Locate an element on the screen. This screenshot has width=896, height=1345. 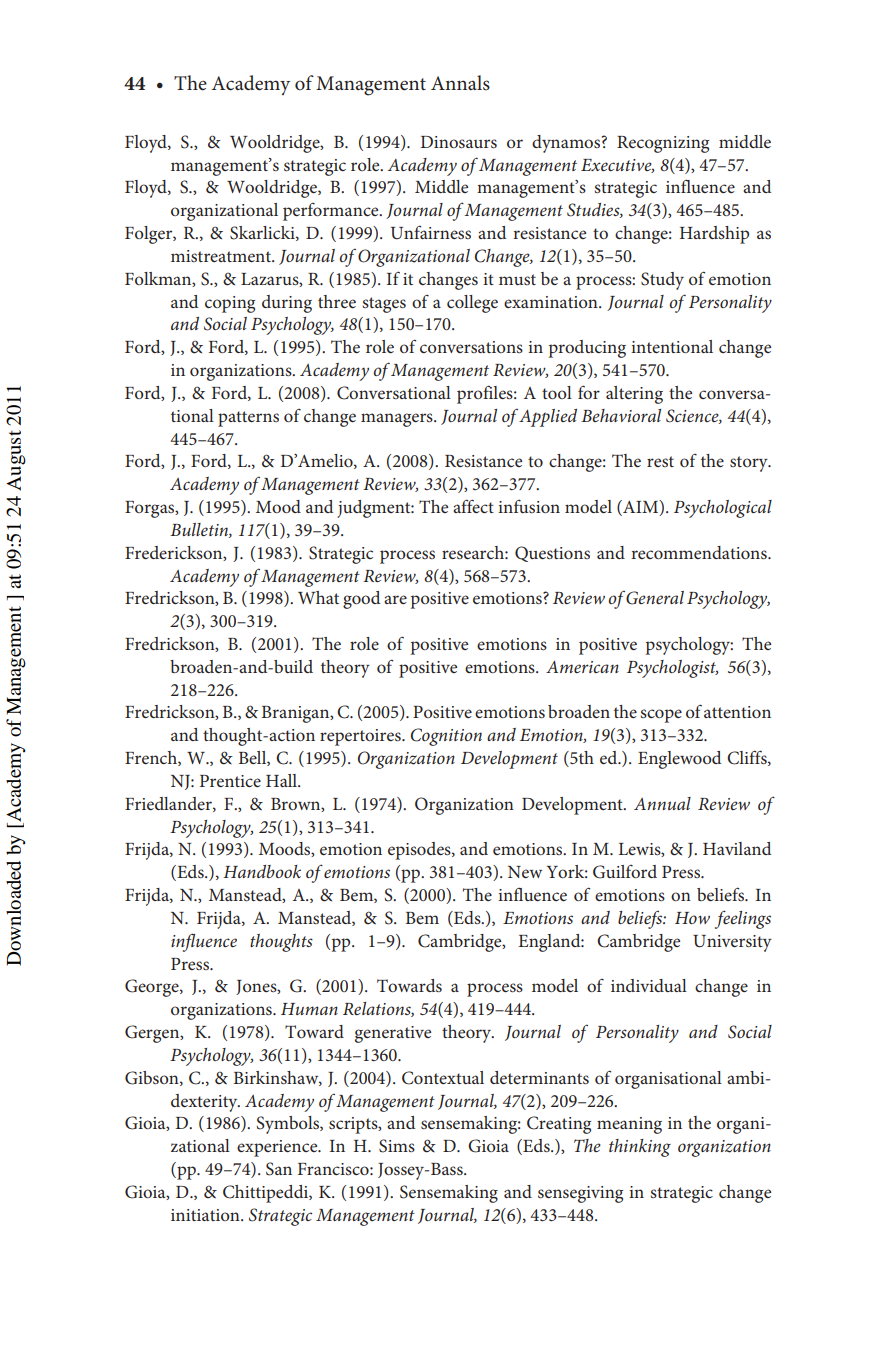
are is located at coordinates (395, 599).
